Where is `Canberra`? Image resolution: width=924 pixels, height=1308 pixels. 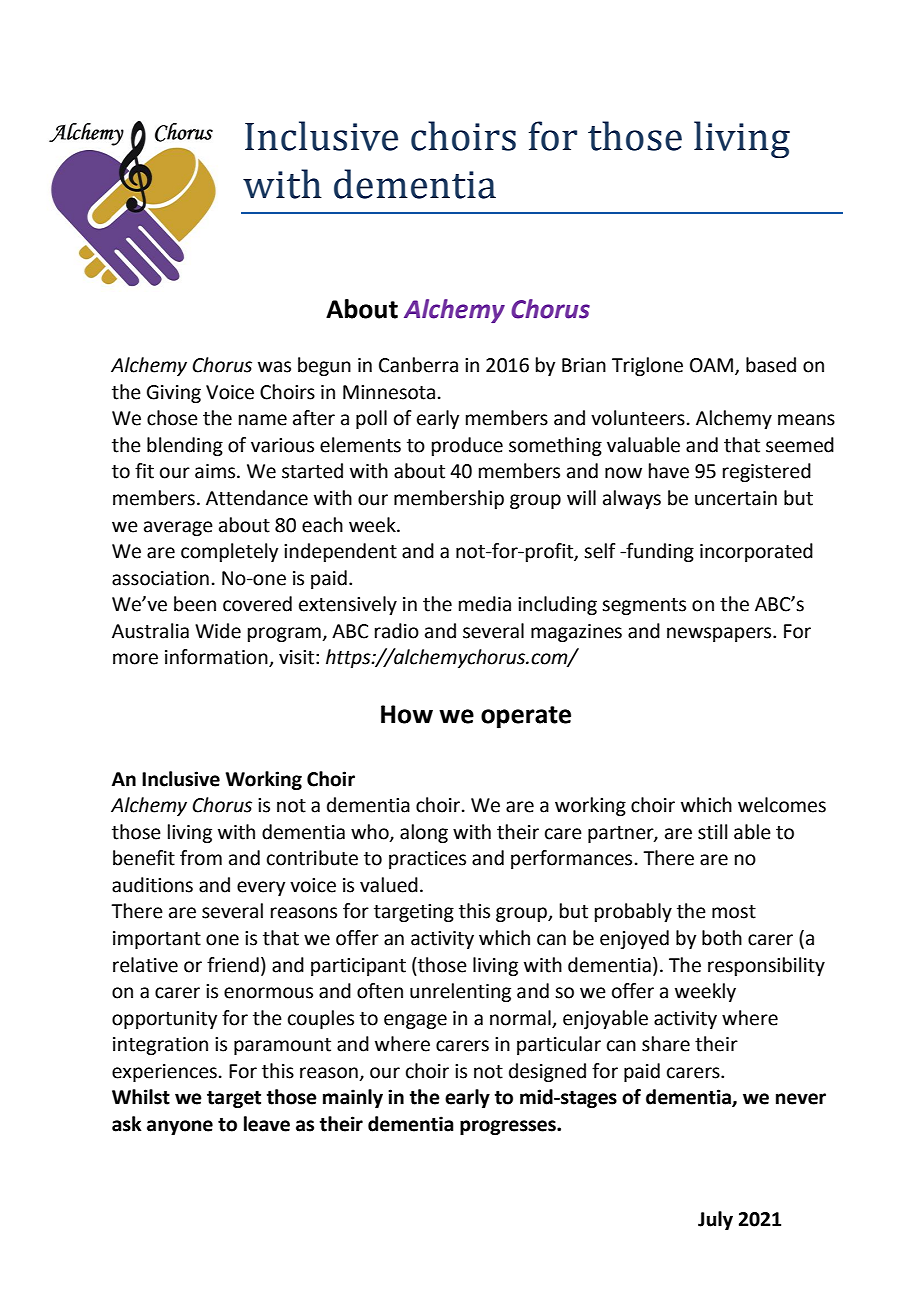 Canberra is located at coordinates (418, 365).
